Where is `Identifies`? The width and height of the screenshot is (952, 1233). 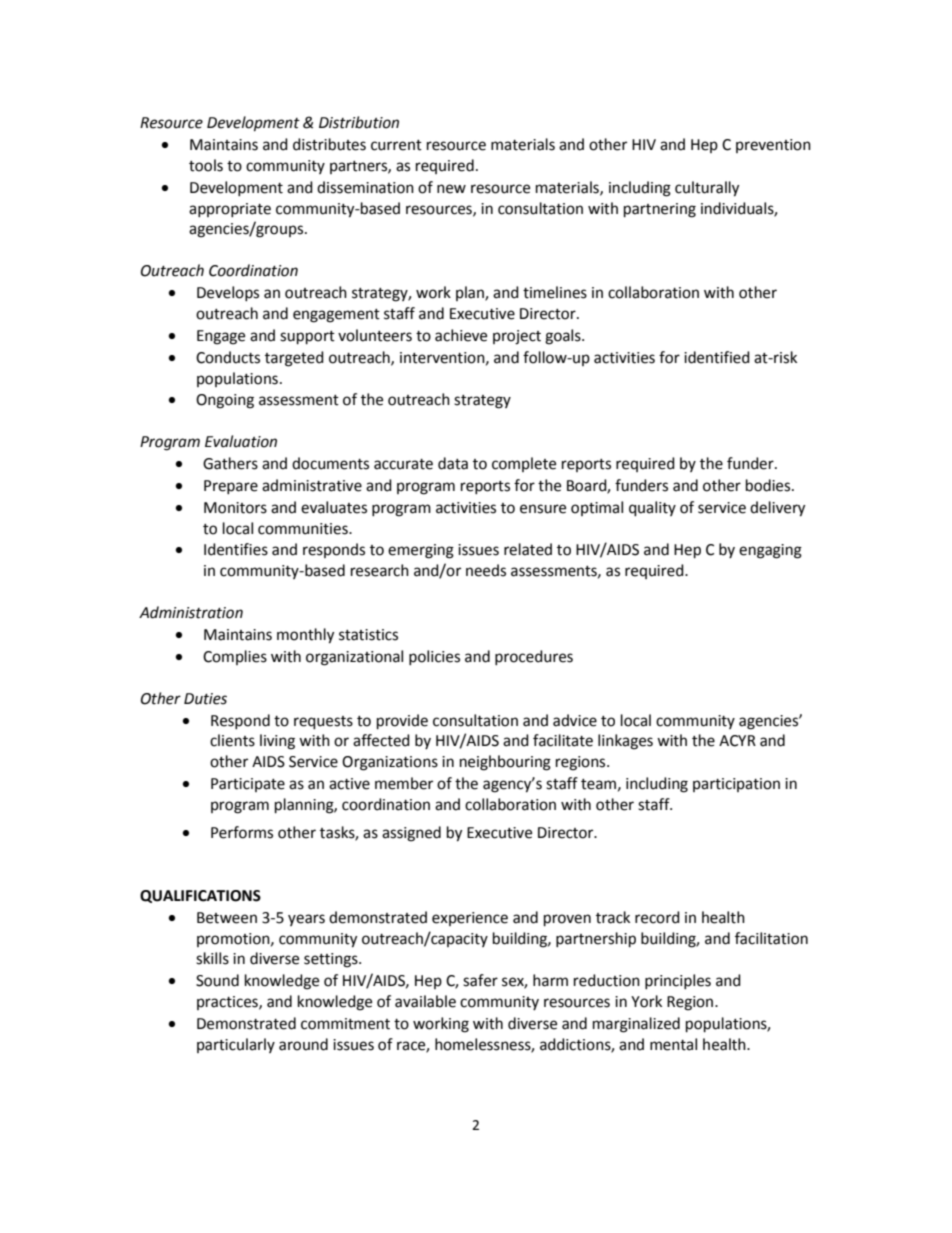 Identifies is located at coordinates (236, 549).
